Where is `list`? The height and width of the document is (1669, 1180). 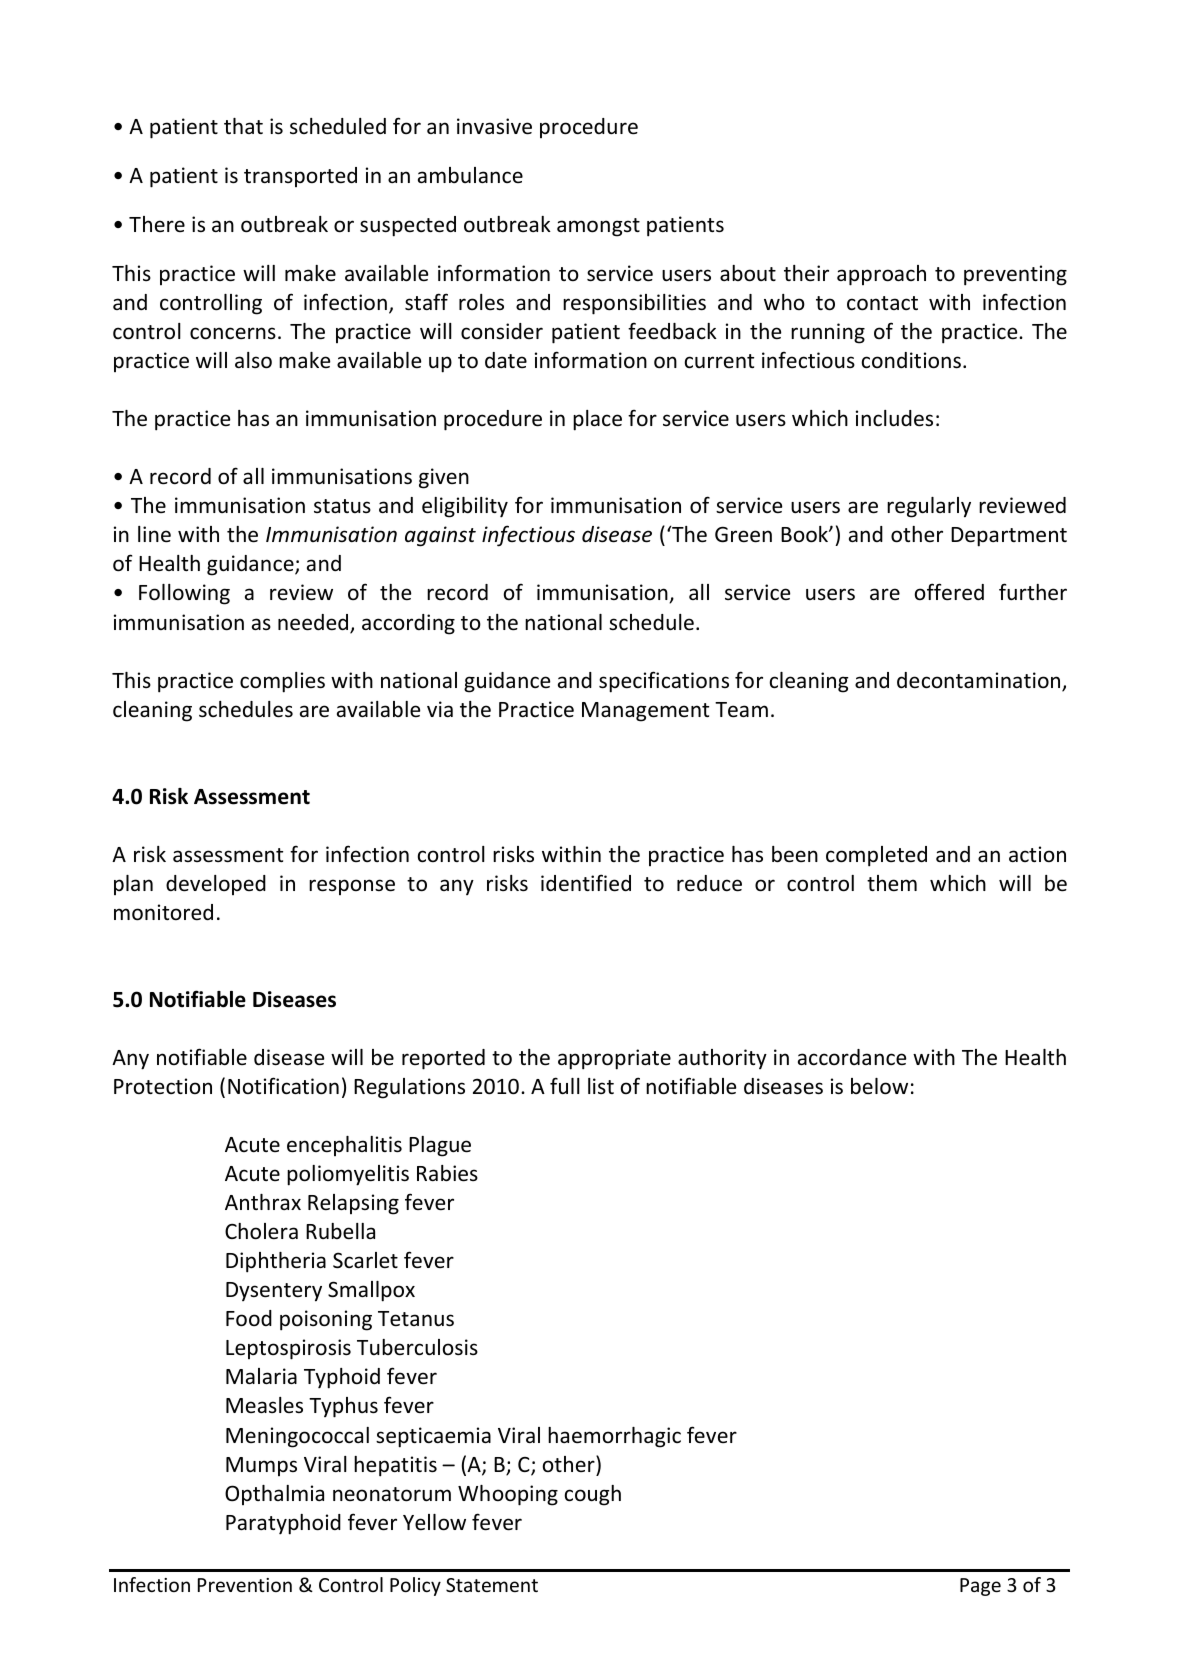 list is located at coordinates (601, 1086).
